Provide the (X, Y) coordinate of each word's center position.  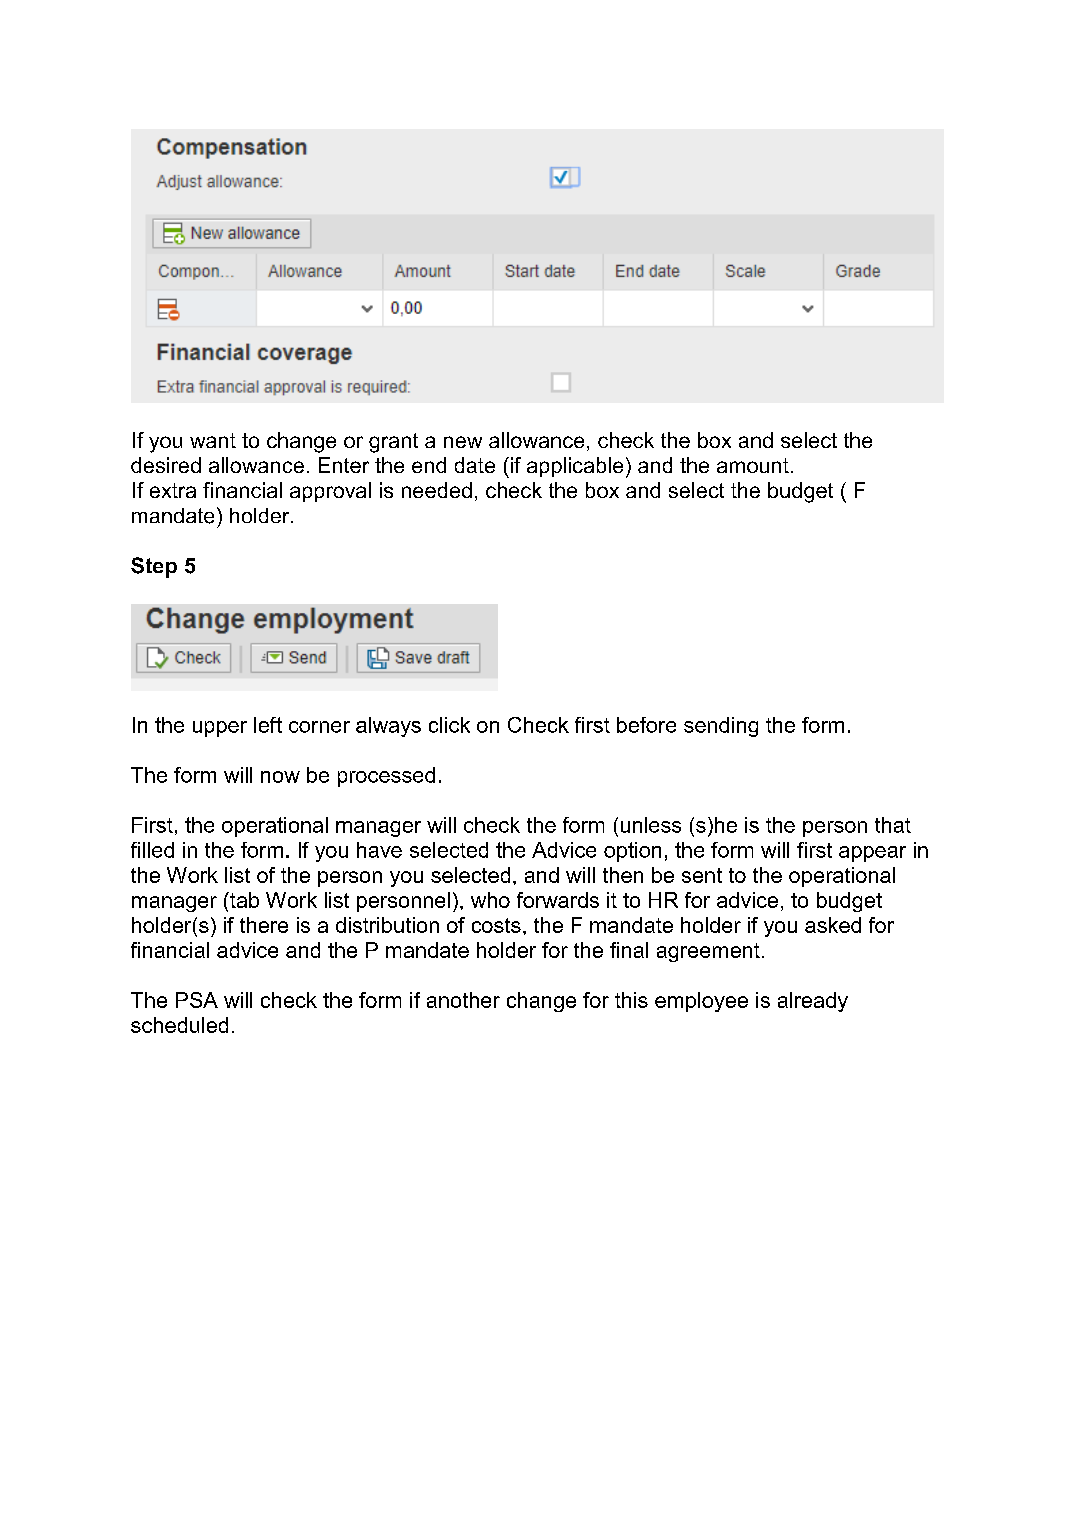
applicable (575, 467)
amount (753, 465)
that (893, 825)
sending (721, 727)
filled (152, 850)
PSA (197, 1000)
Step (154, 567)
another (463, 1000)
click (449, 725)
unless (651, 825)
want (213, 440)
